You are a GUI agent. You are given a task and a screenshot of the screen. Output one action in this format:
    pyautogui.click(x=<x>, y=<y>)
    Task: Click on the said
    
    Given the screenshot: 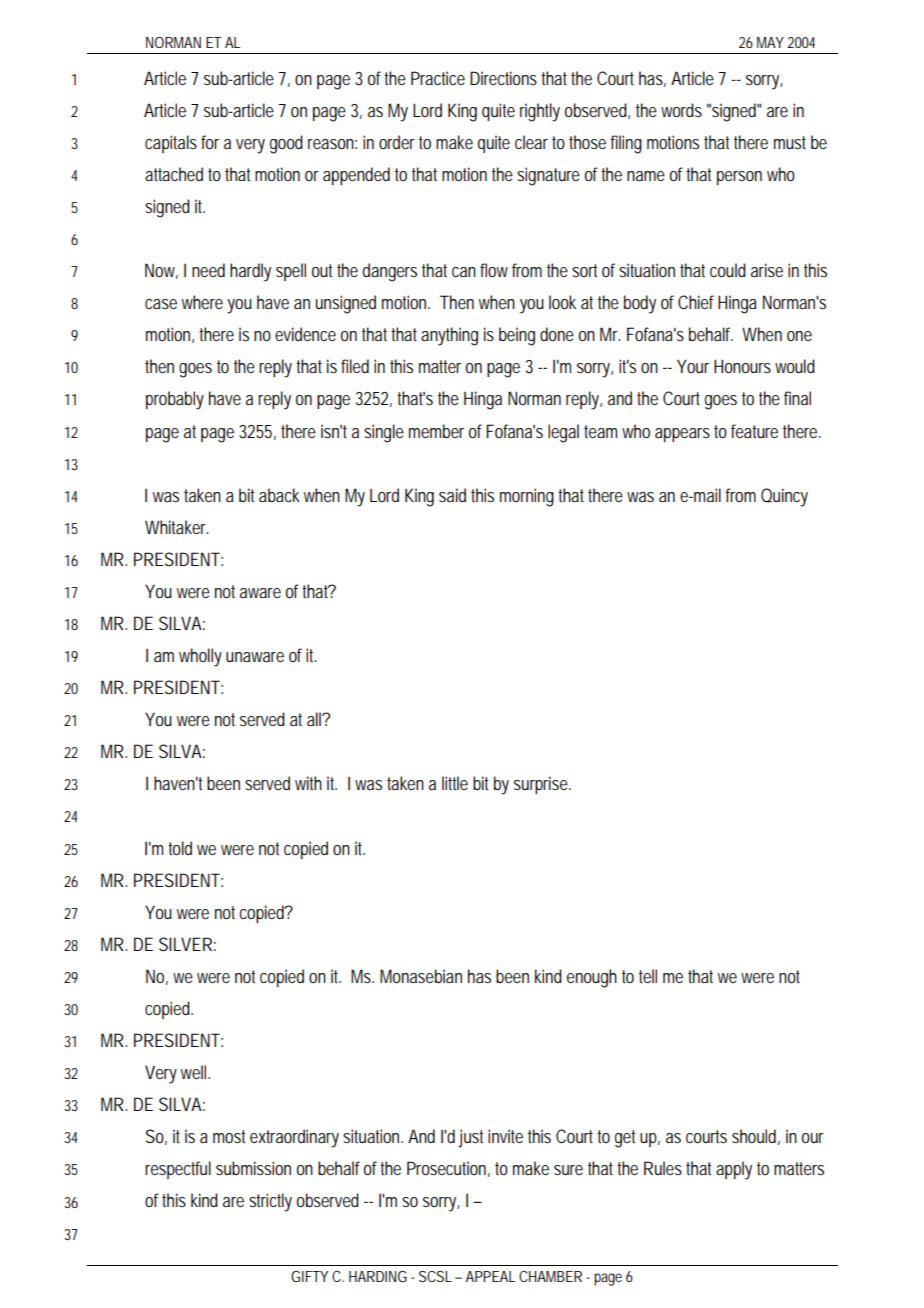 What is the action you would take?
    pyautogui.click(x=452, y=495)
